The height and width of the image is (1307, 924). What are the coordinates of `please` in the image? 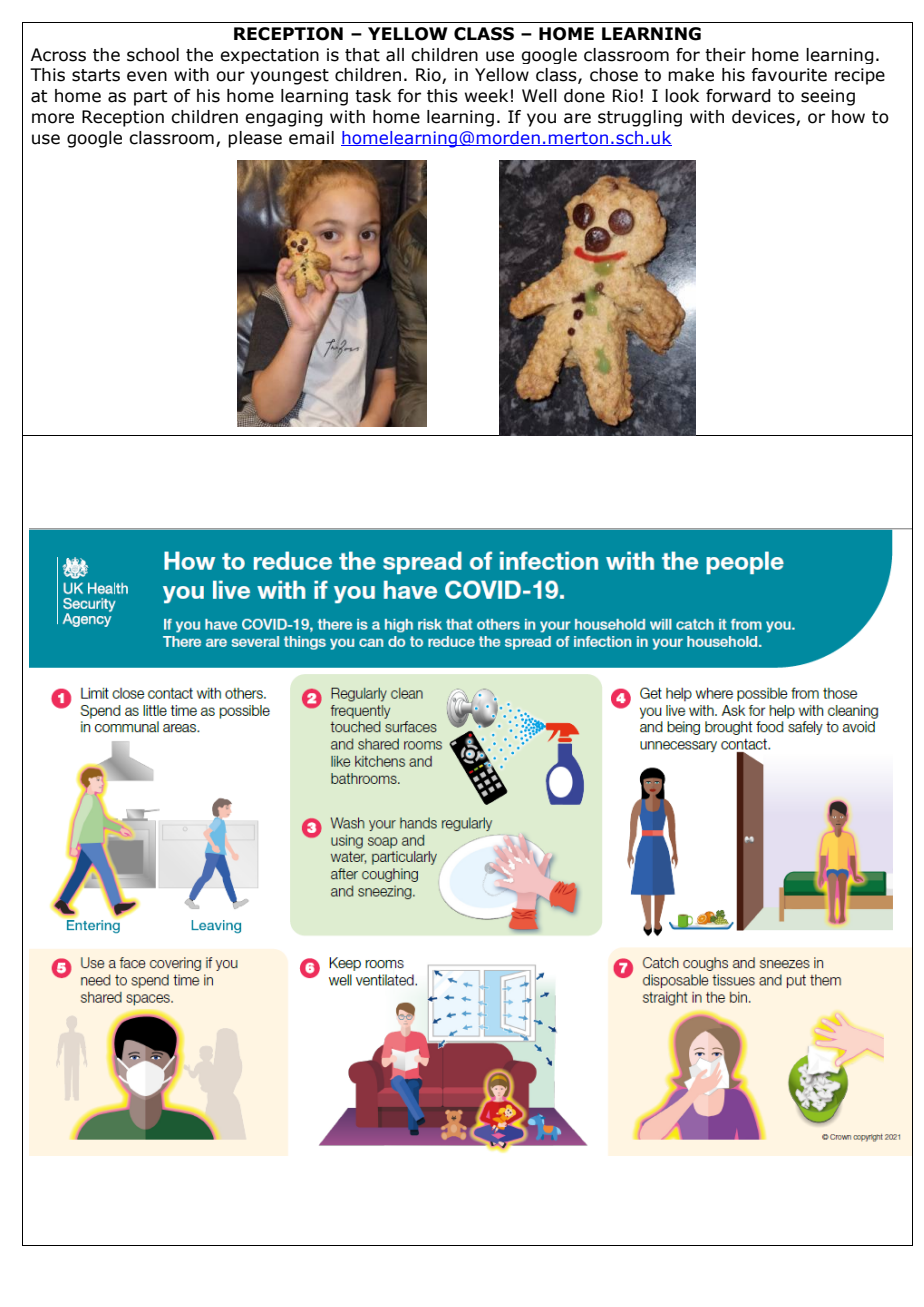 It's located at (255, 139).
